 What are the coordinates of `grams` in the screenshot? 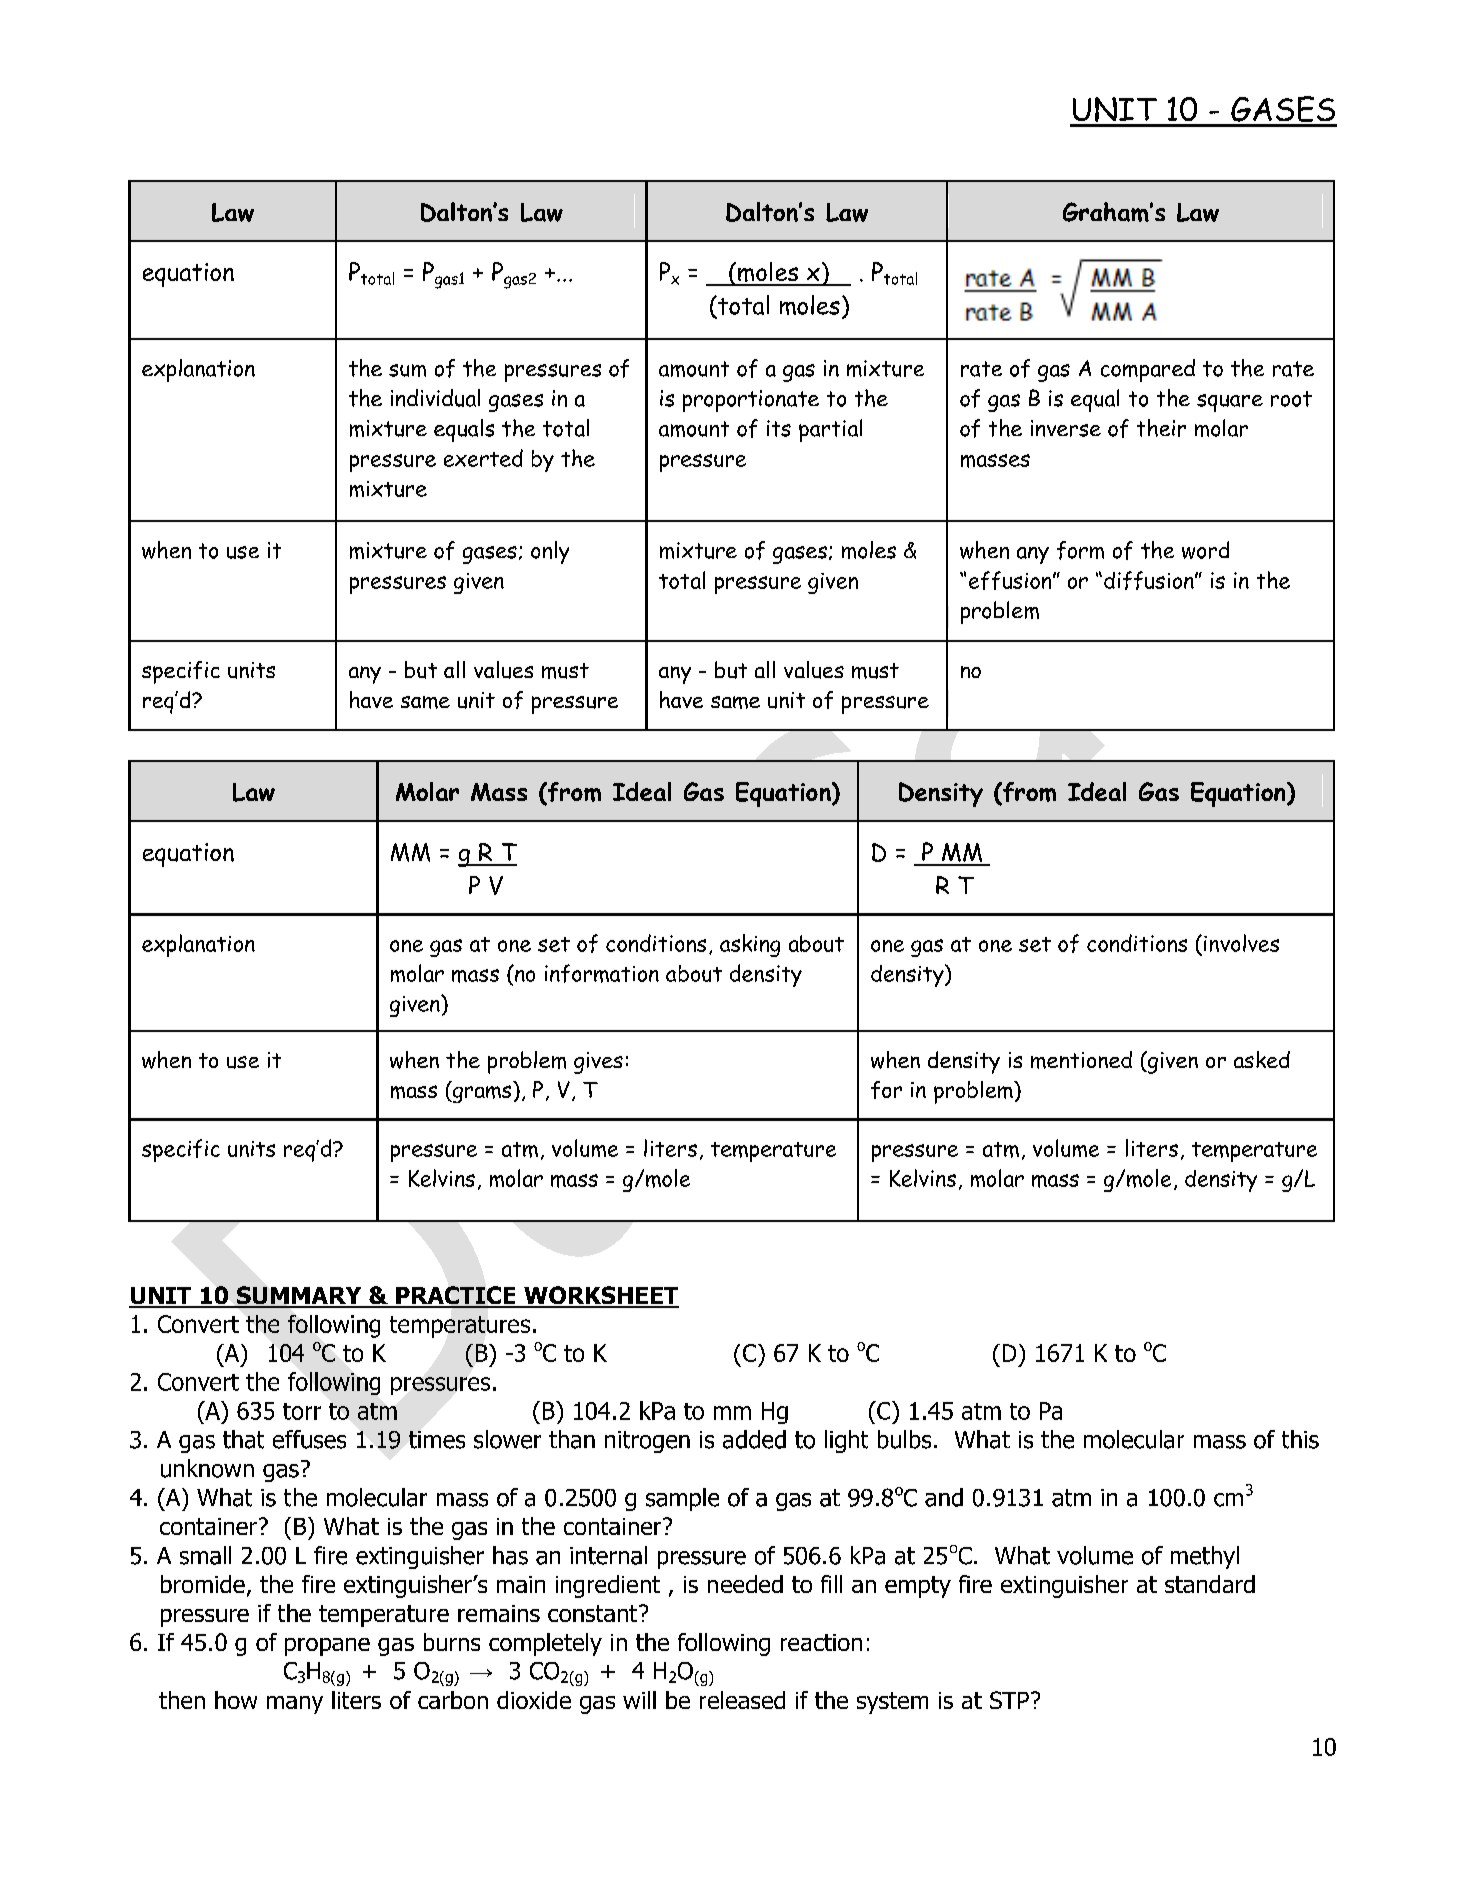 It's located at (480, 1094).
